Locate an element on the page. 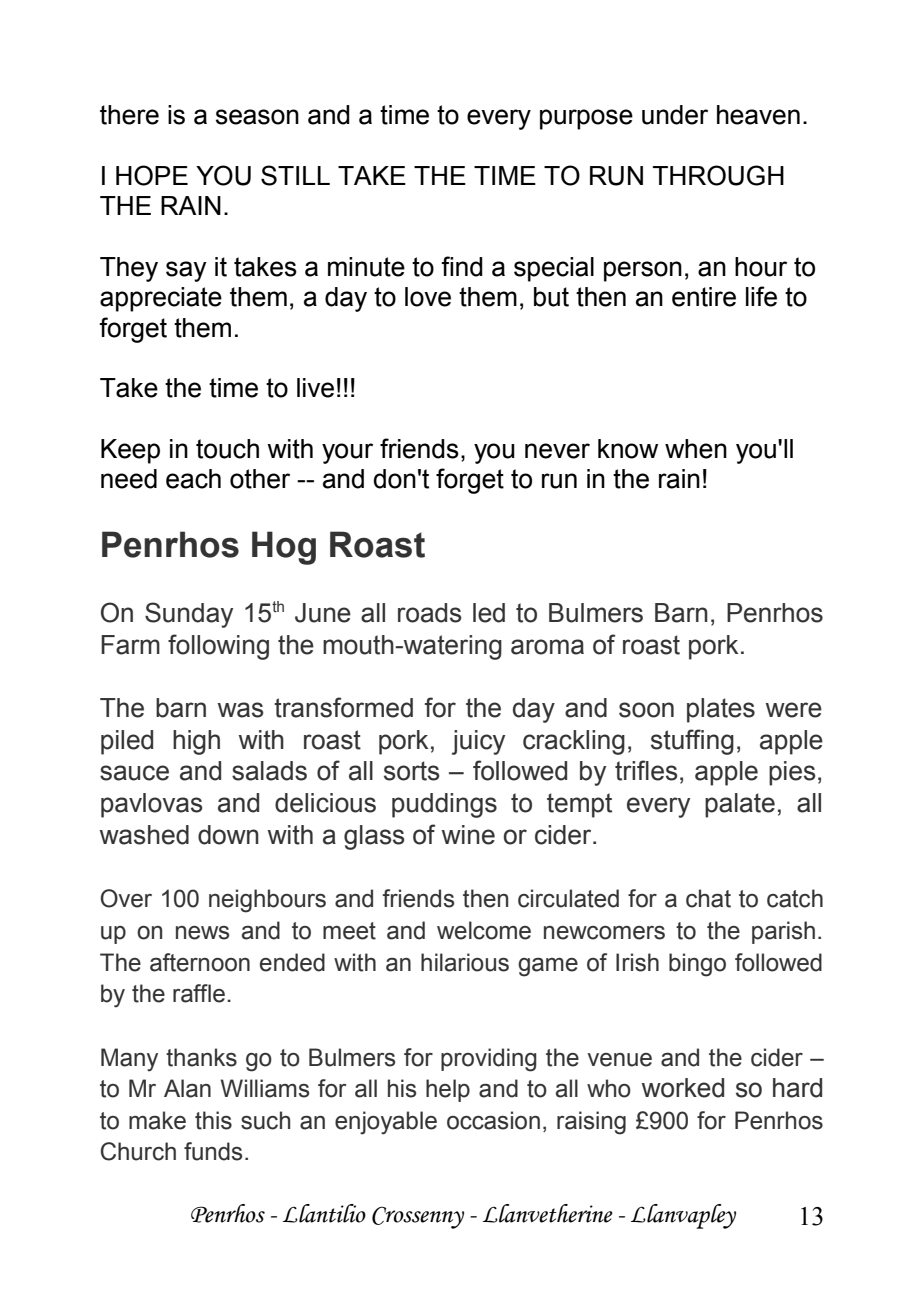 This image has height=1307, width=924. occasion is located at coordinates (493, 1120).
